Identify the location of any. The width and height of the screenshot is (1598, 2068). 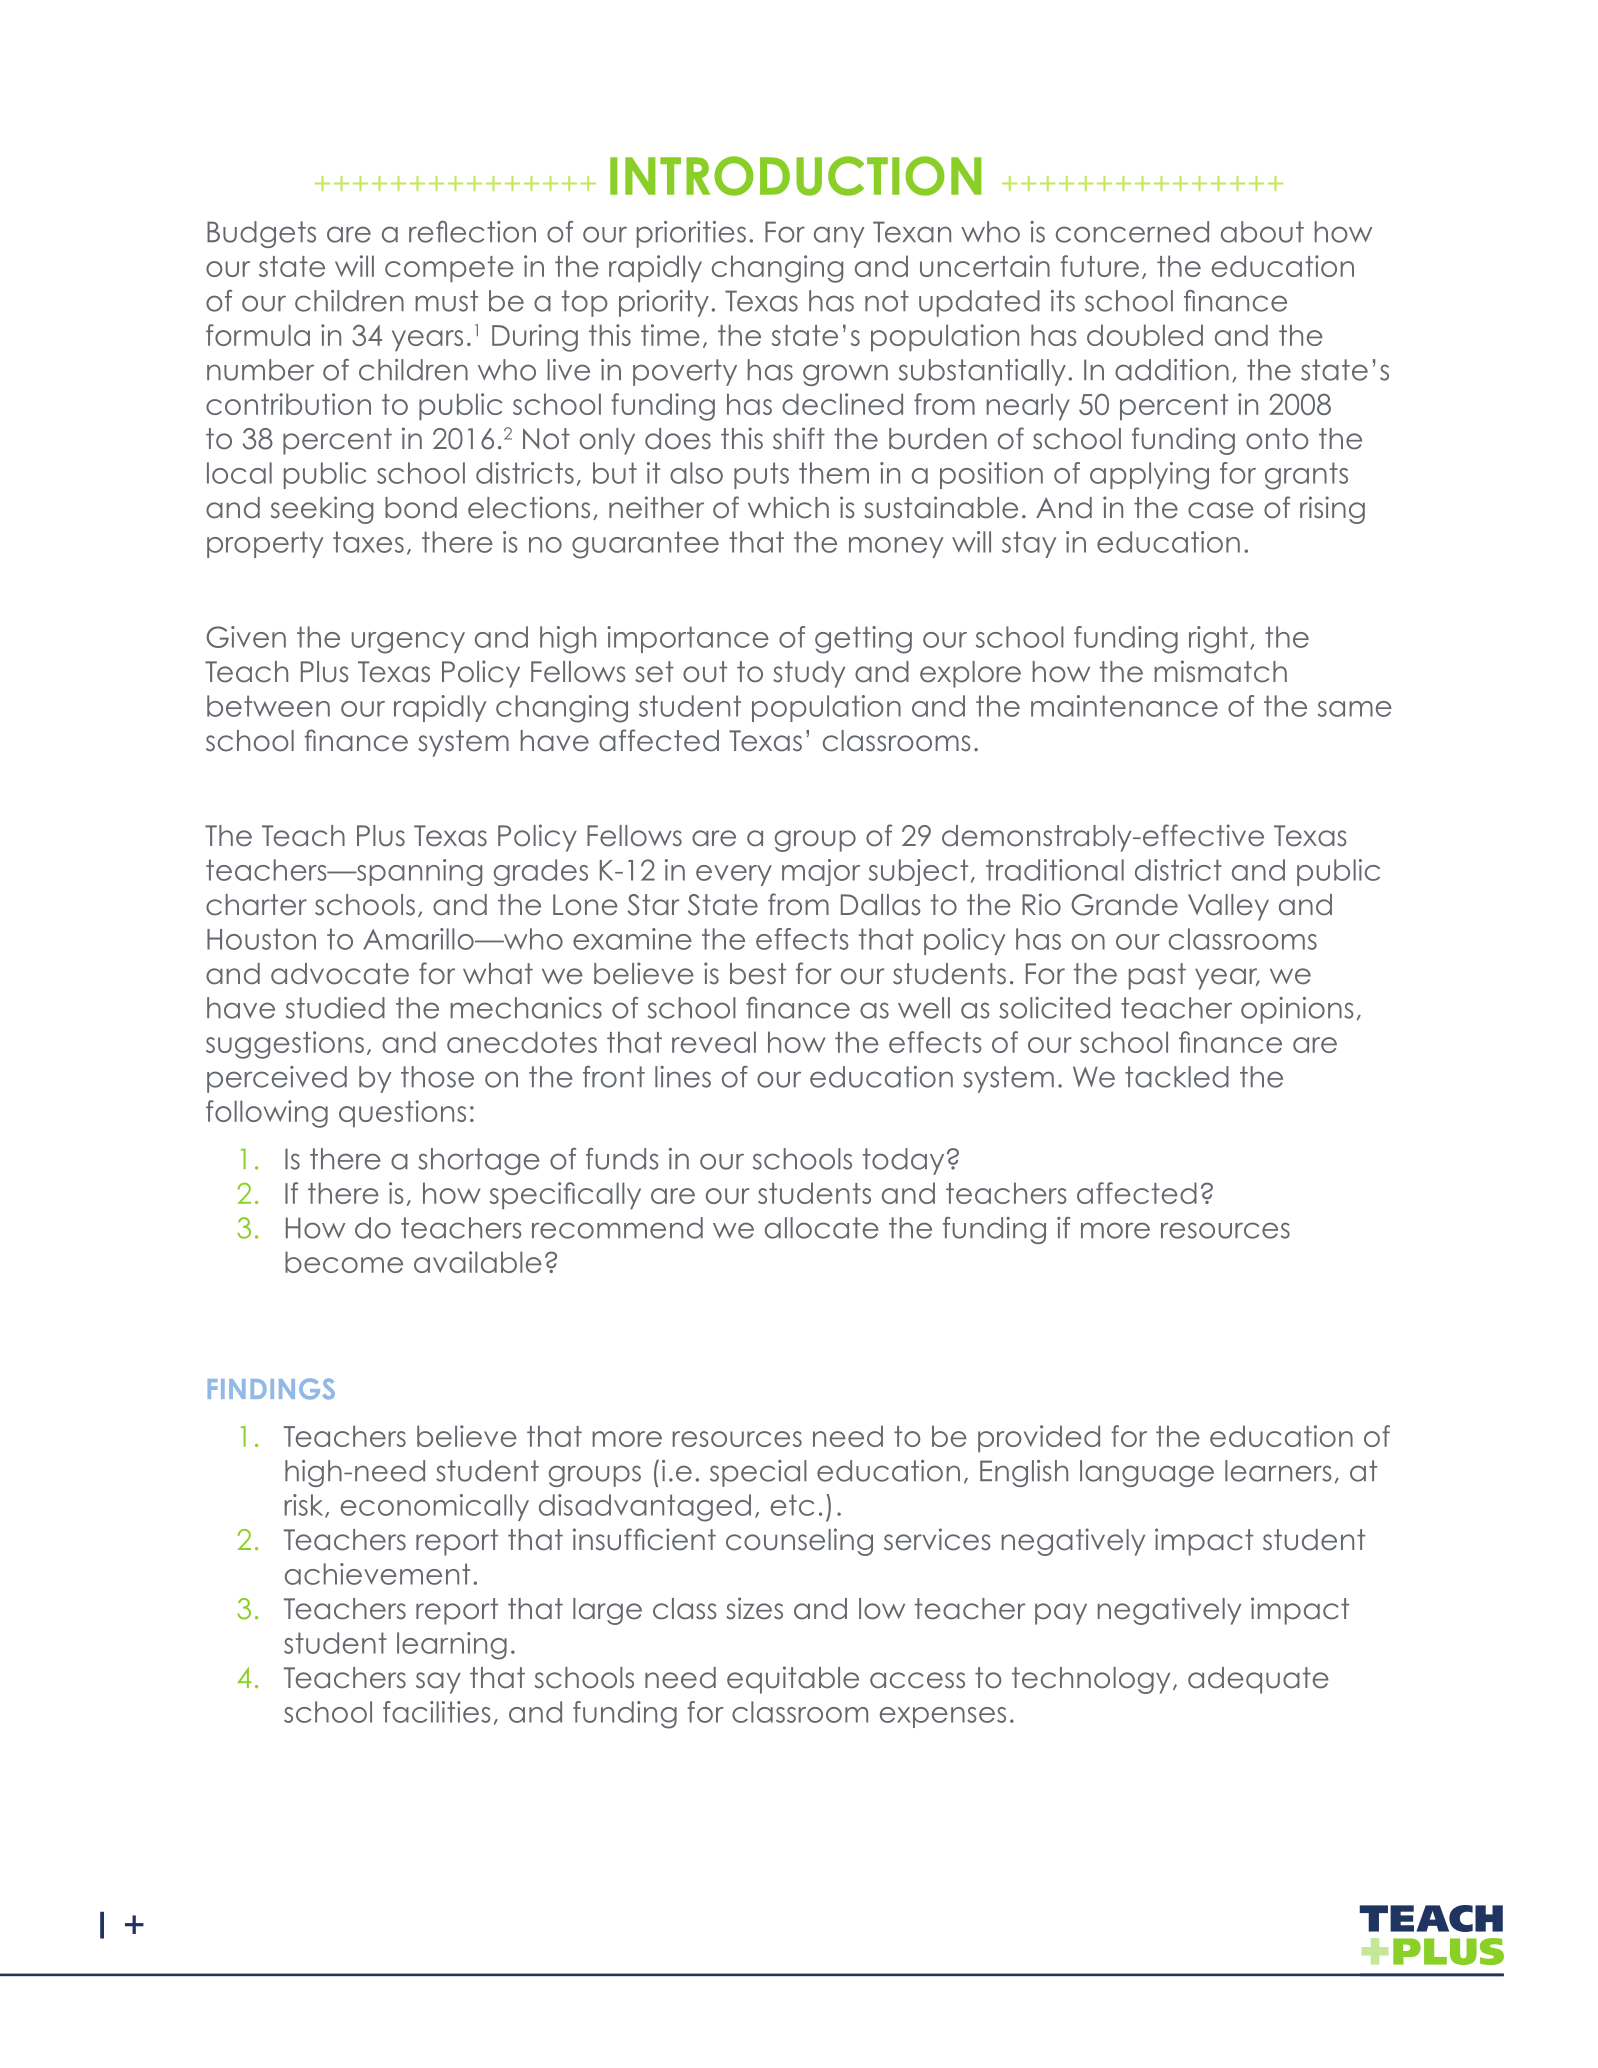
(839, 237).
